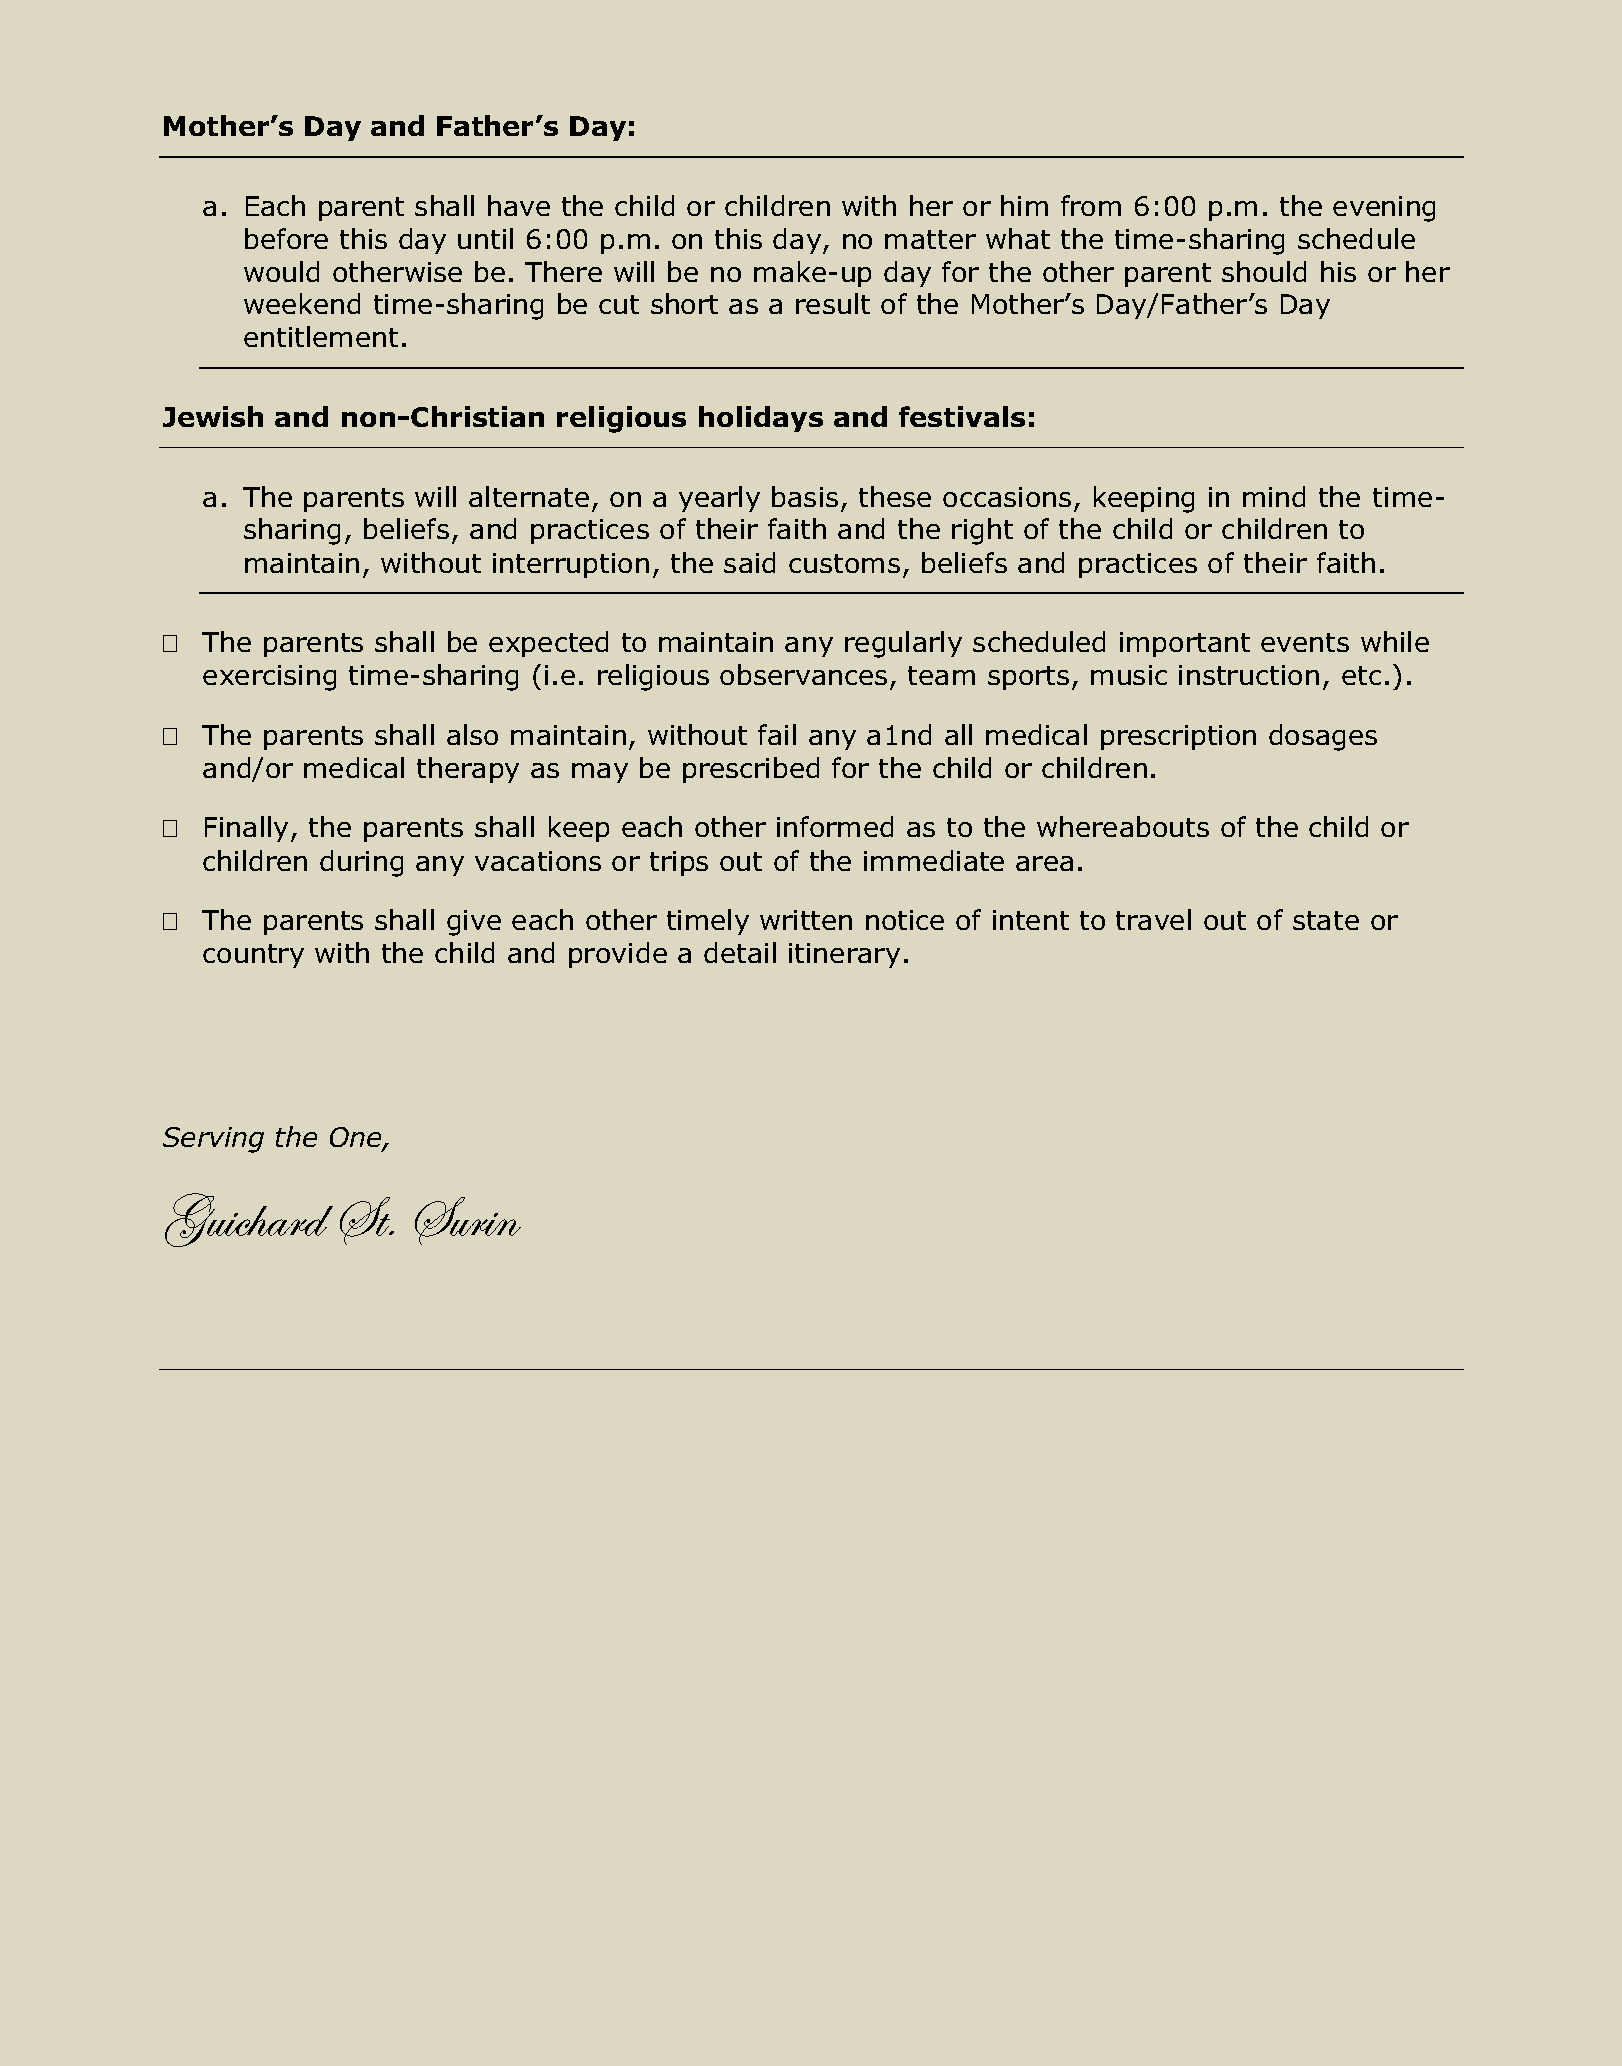  Describe the element at coordinates (246, 829) in the screenshot. I see `Finally` at that location.
